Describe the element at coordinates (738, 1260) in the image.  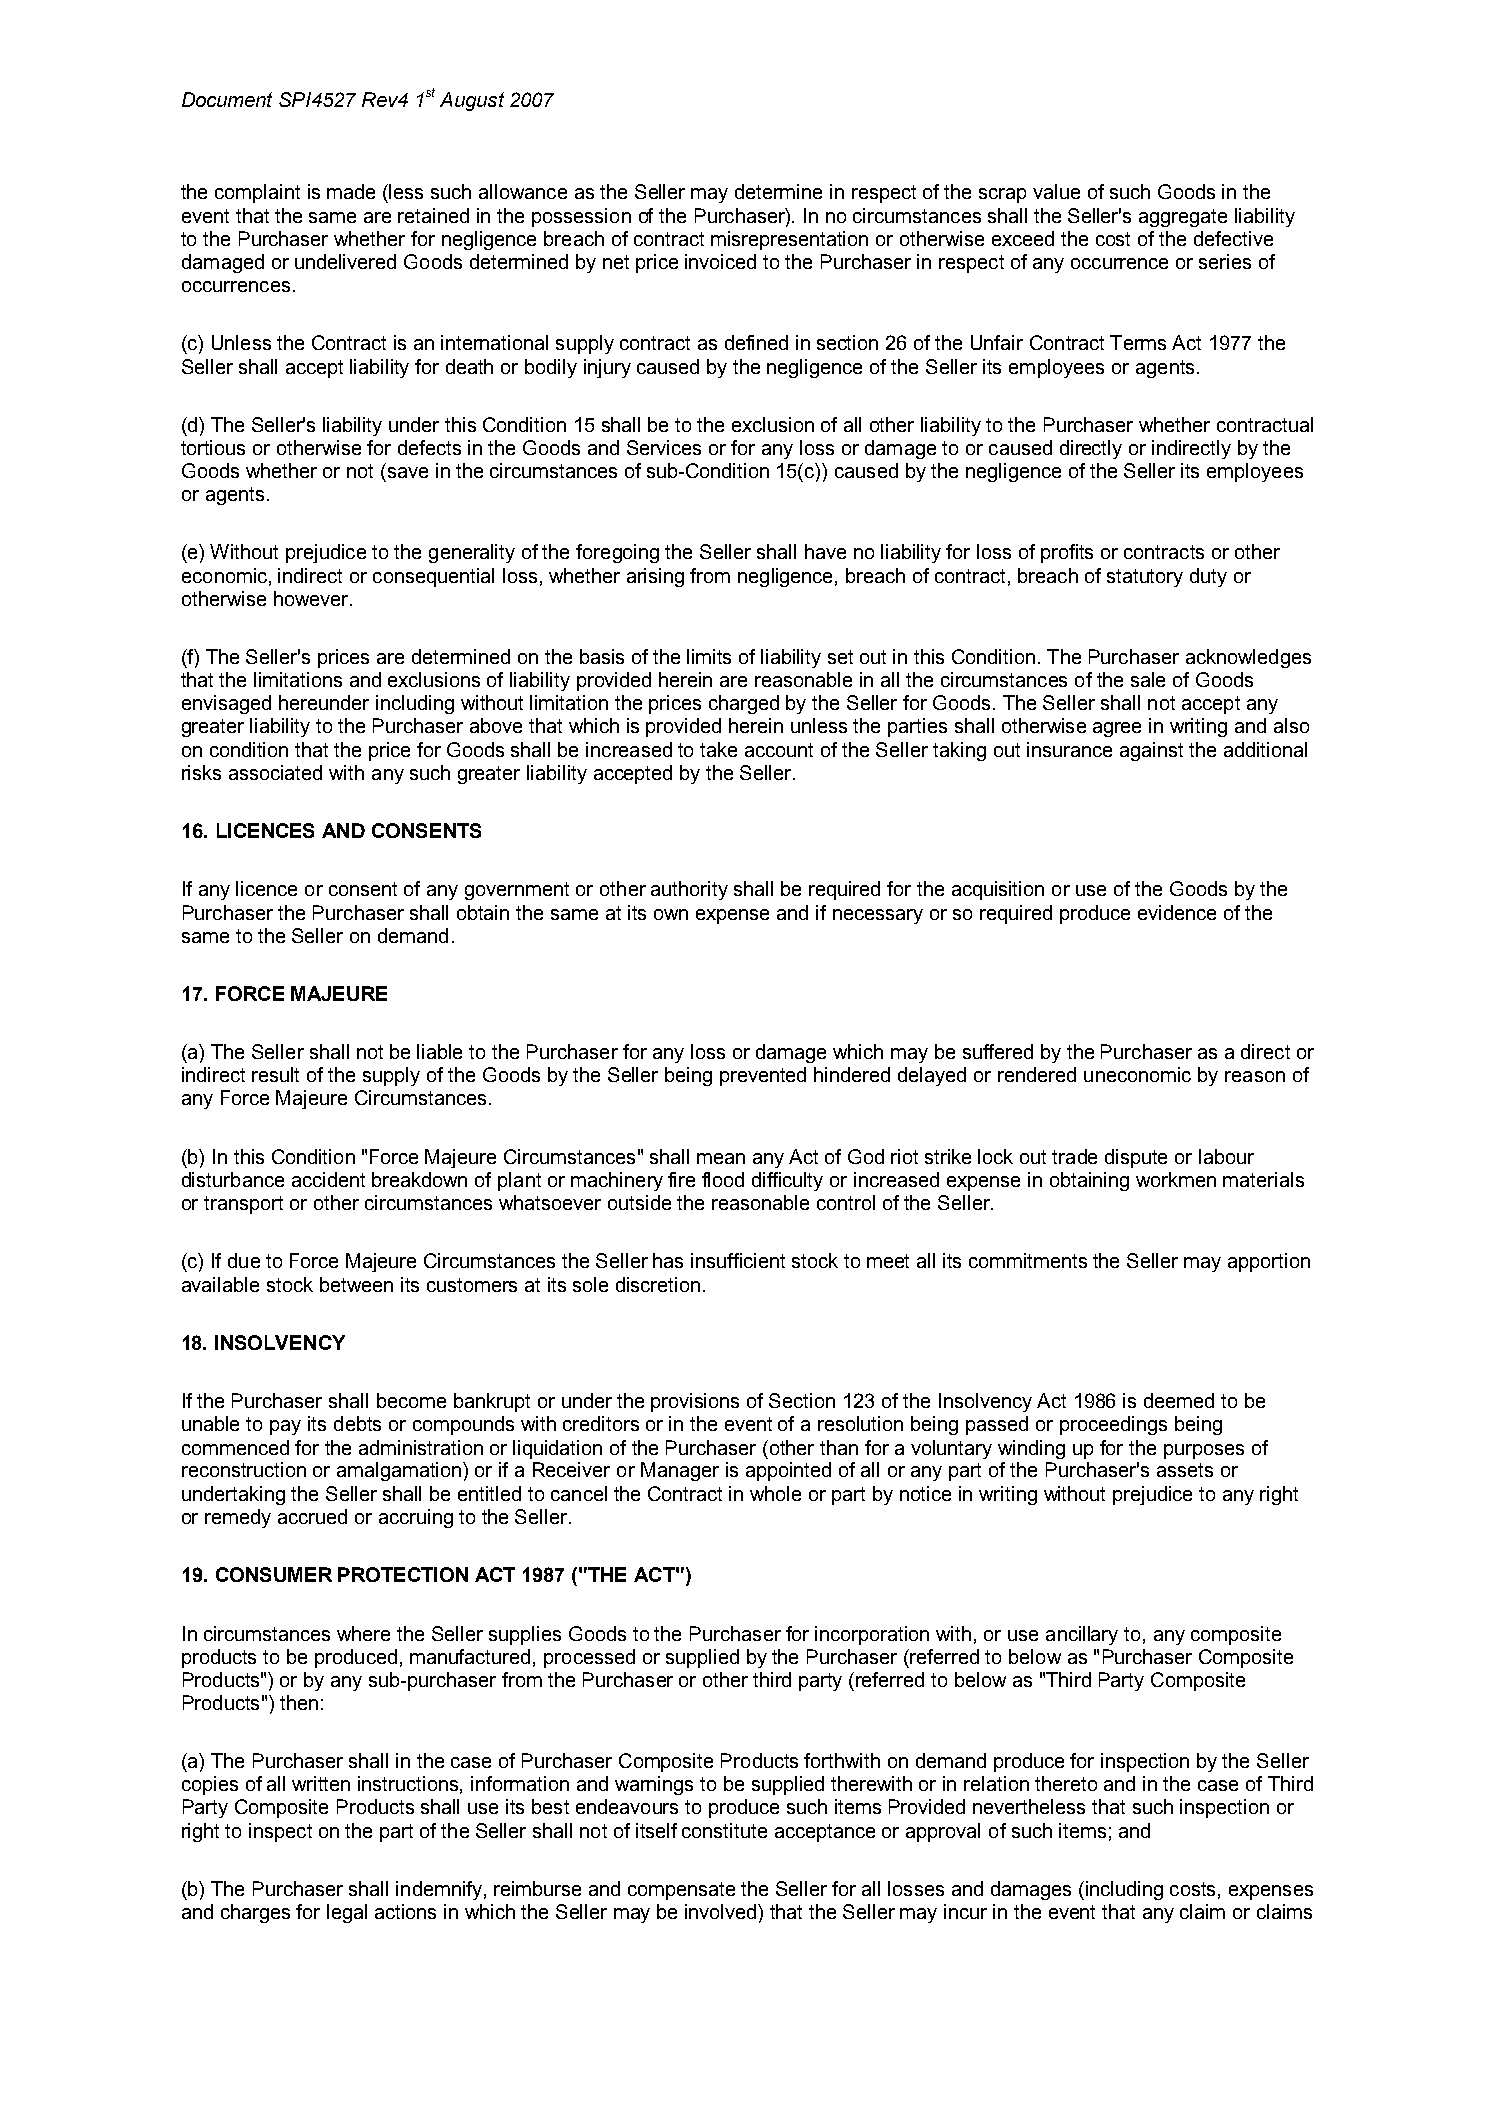
I see `insufficient` at that location.
